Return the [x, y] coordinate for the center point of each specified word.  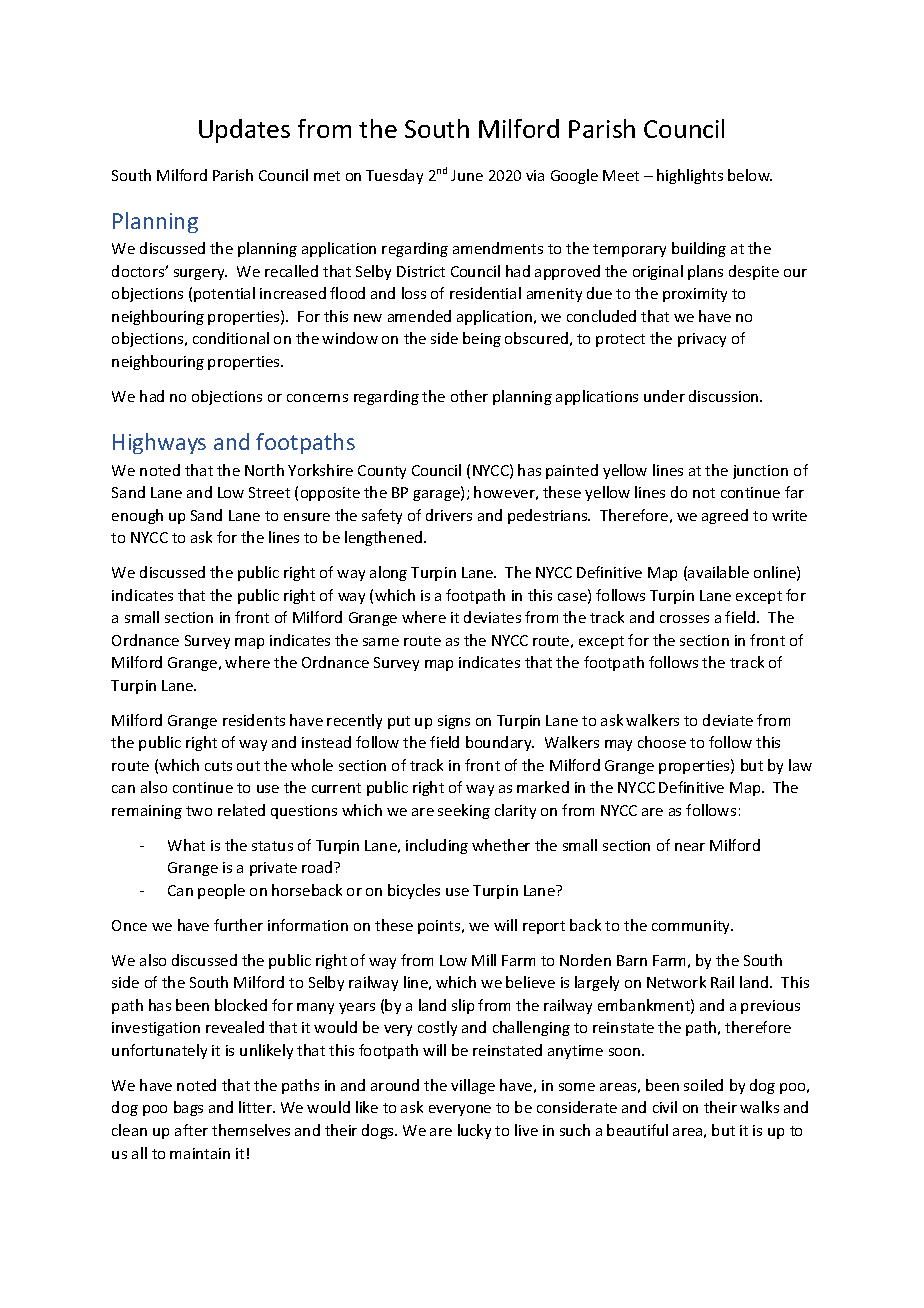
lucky [474, 1131]
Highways [159, 443]
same [381, 642]
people [221, 891]
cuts [218, 766]
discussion [725, 396]
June [467, 175]
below [750, 175]
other [469, 396]
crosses [684, 619]
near [690, 847]
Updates [244, 131]
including [437, 846]
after [191, 1130]
